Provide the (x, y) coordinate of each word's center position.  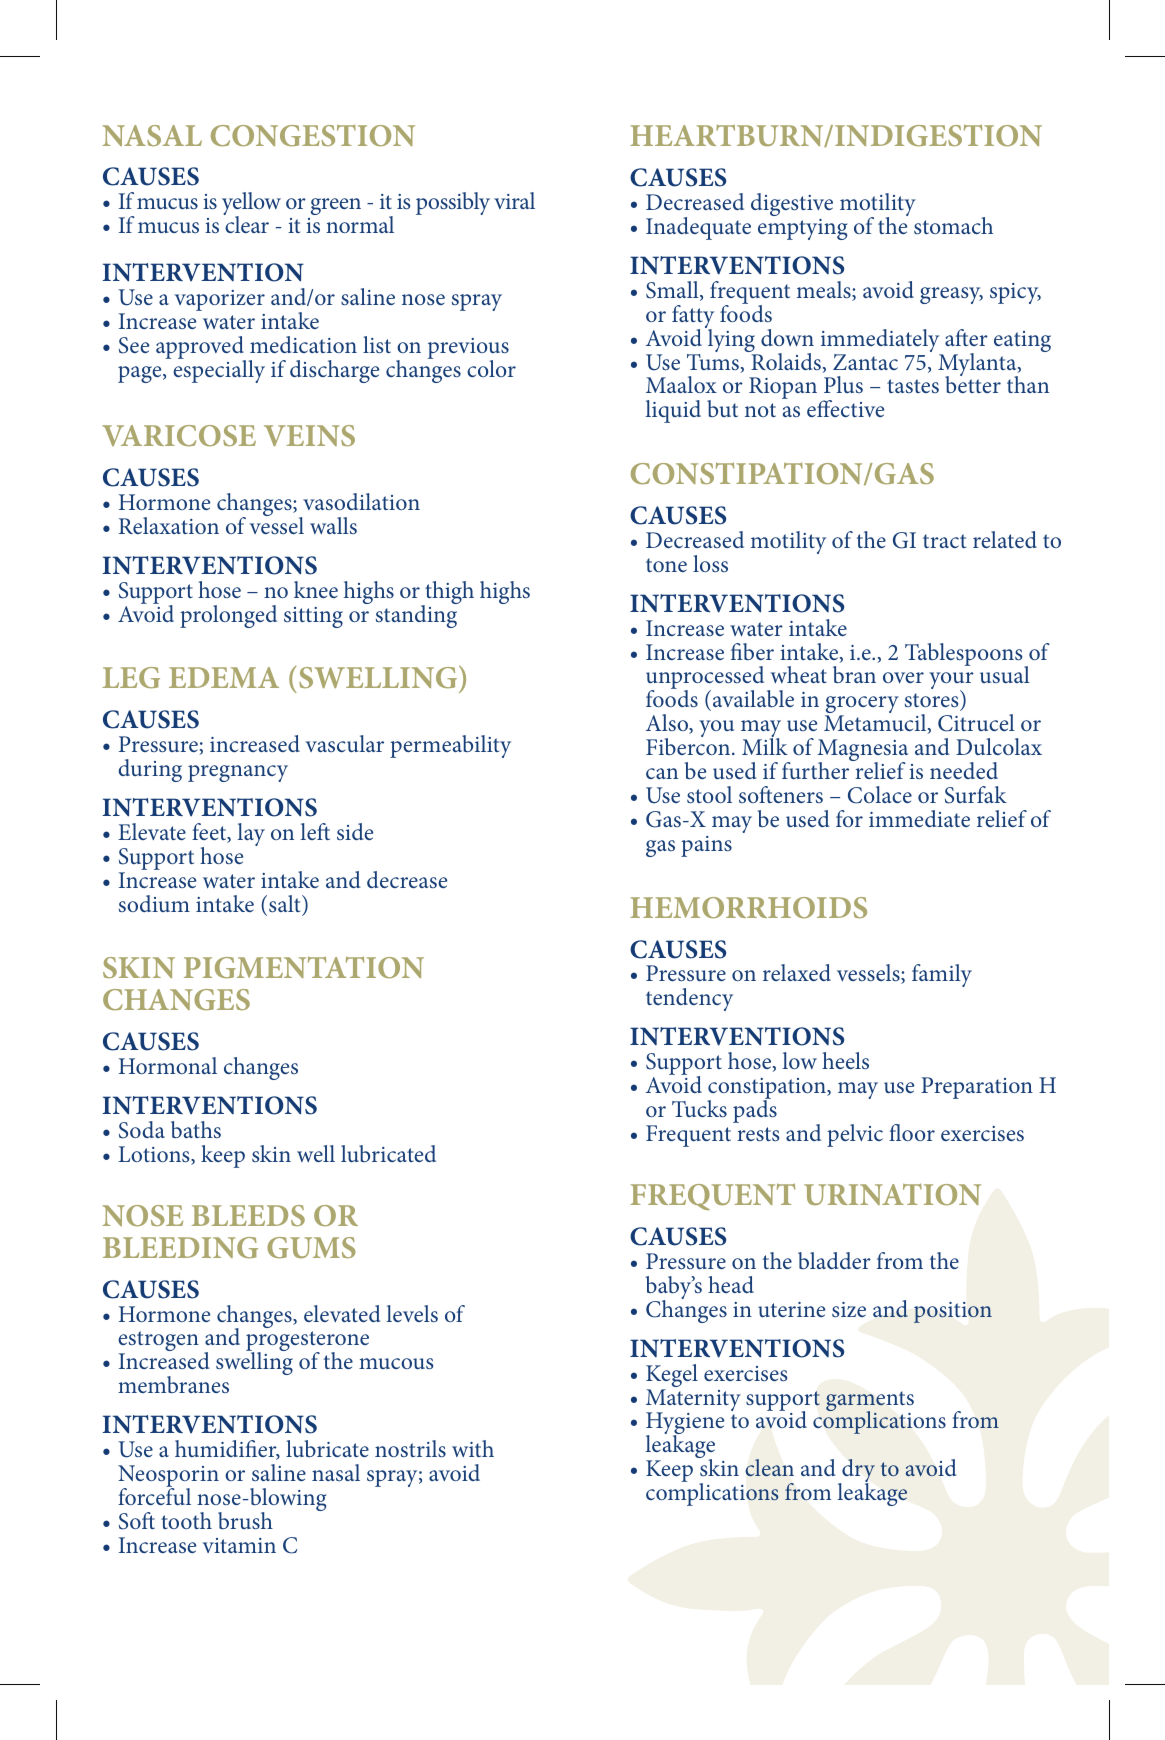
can (662, 773)
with (473, 1448)
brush (245, 1520)
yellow (251, 205)
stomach (953, 225)
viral (514, 200)
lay (251, 834)
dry (857, 1472)
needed (964, 770)
